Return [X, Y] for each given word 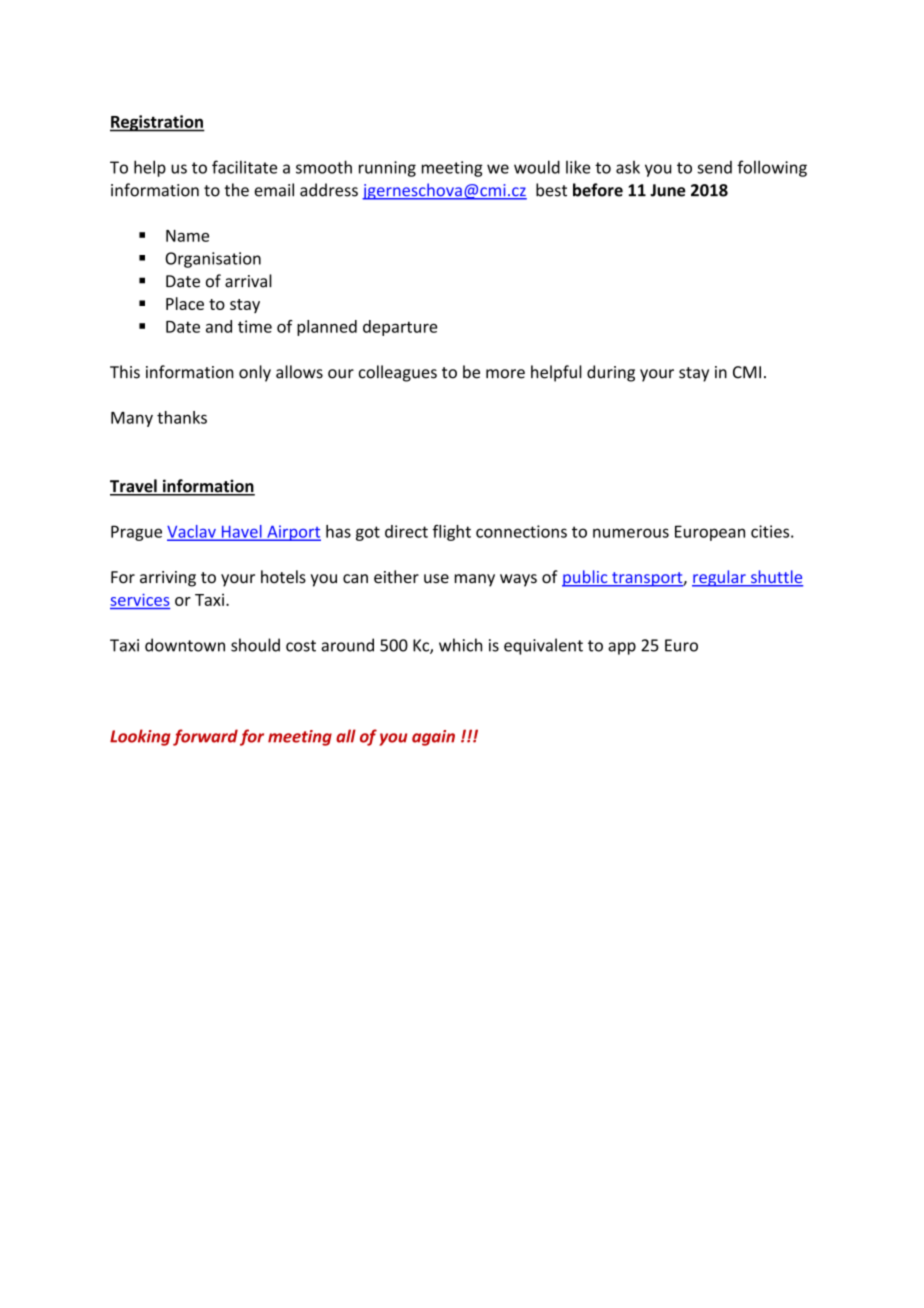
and [219, 326]
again [433, 738]
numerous [631, 533]
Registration [157, 123]
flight [452, 533]
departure [400, 328]
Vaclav [192, 532]
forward [205, 737]
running [387, 169]
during [611, 373]
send [714, 167]
